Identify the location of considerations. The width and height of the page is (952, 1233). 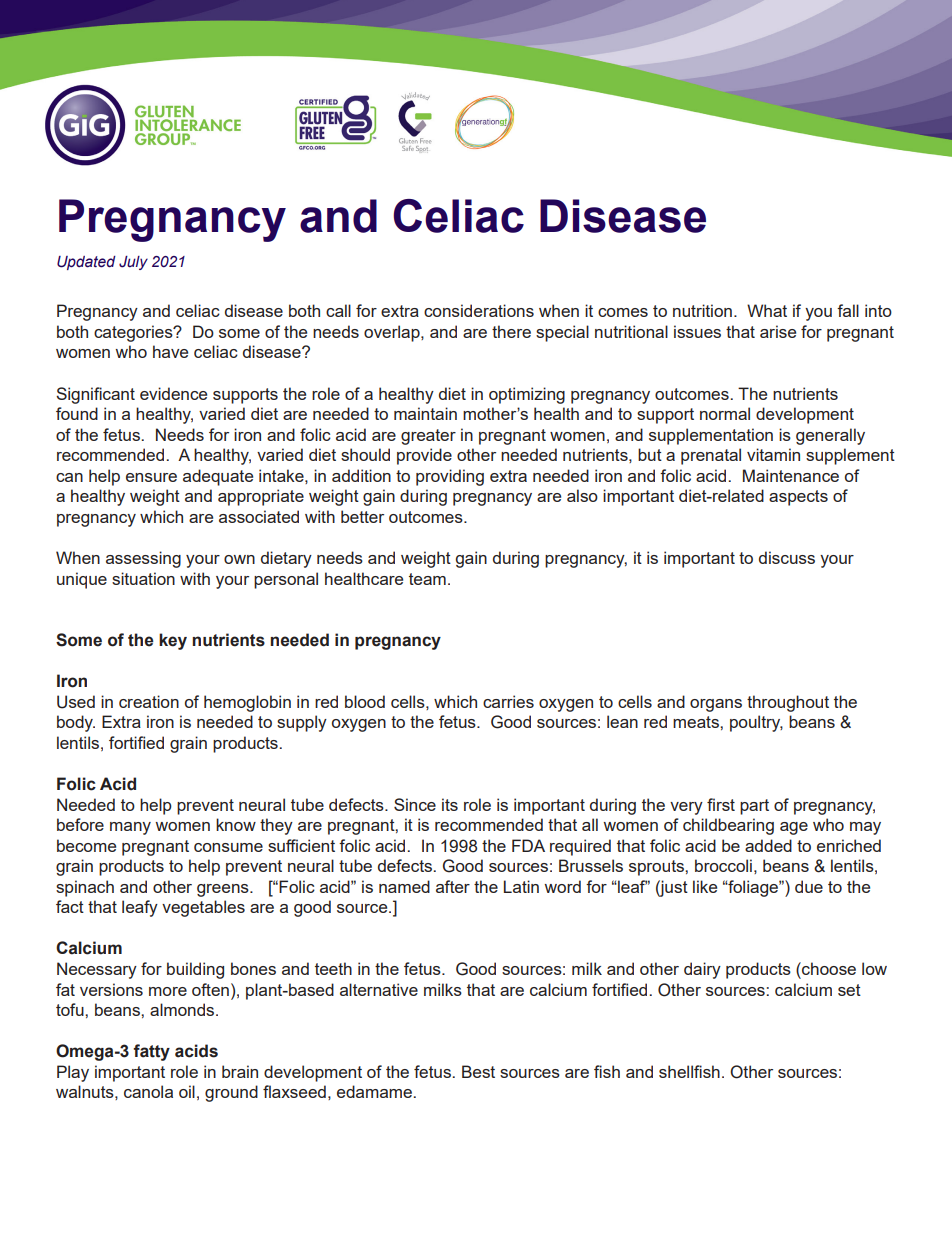
(479, 310).
